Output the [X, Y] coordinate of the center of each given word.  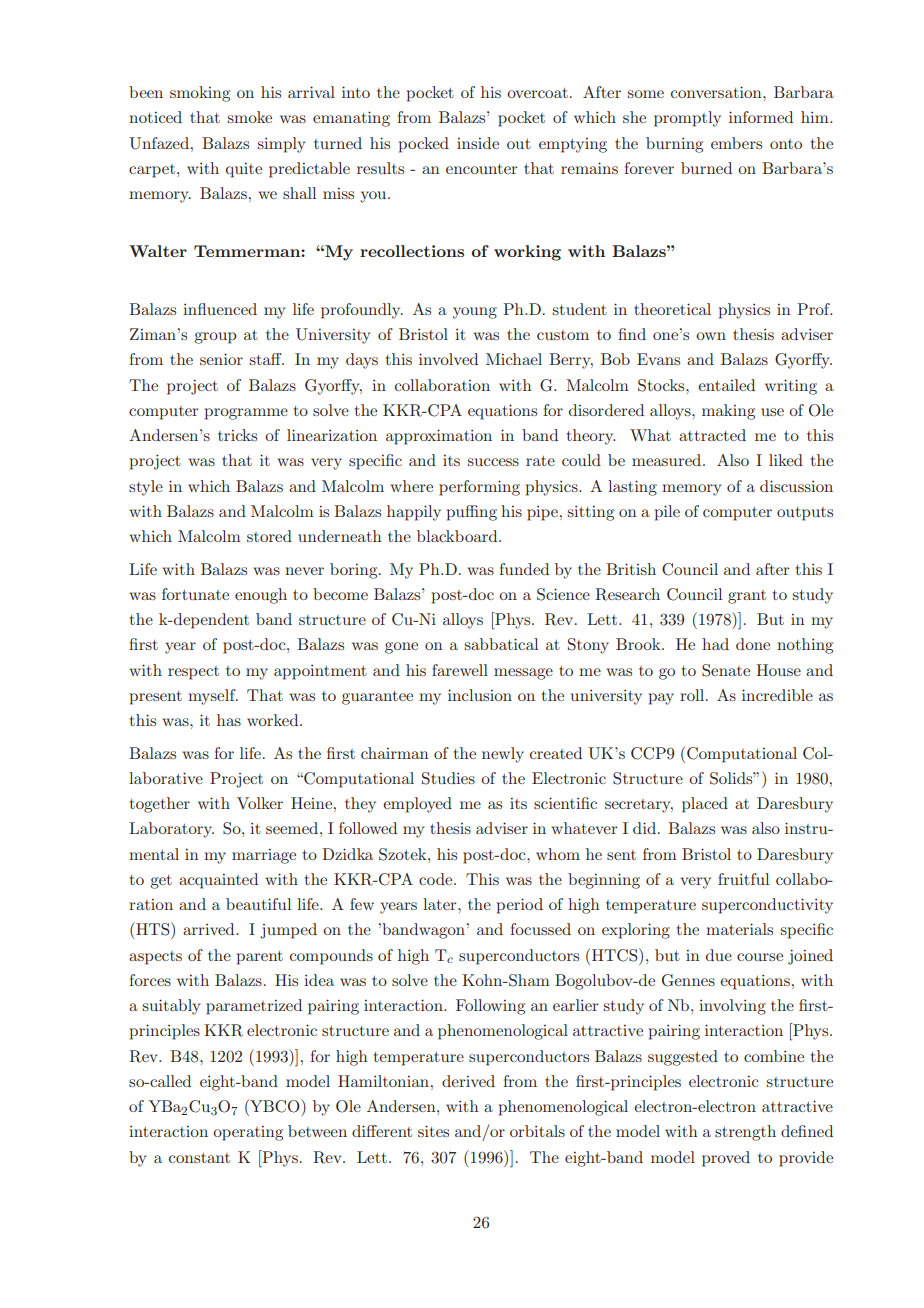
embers [736, 143]
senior [221, 359]
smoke [250, 117]
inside [478, 143]
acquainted [218, 881]
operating [248, 1133]
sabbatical [501, 644]
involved [448, 359]
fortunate [195, 594]
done [753, 644]
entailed [726, 385]
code [437, 879]
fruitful [743, 879]
